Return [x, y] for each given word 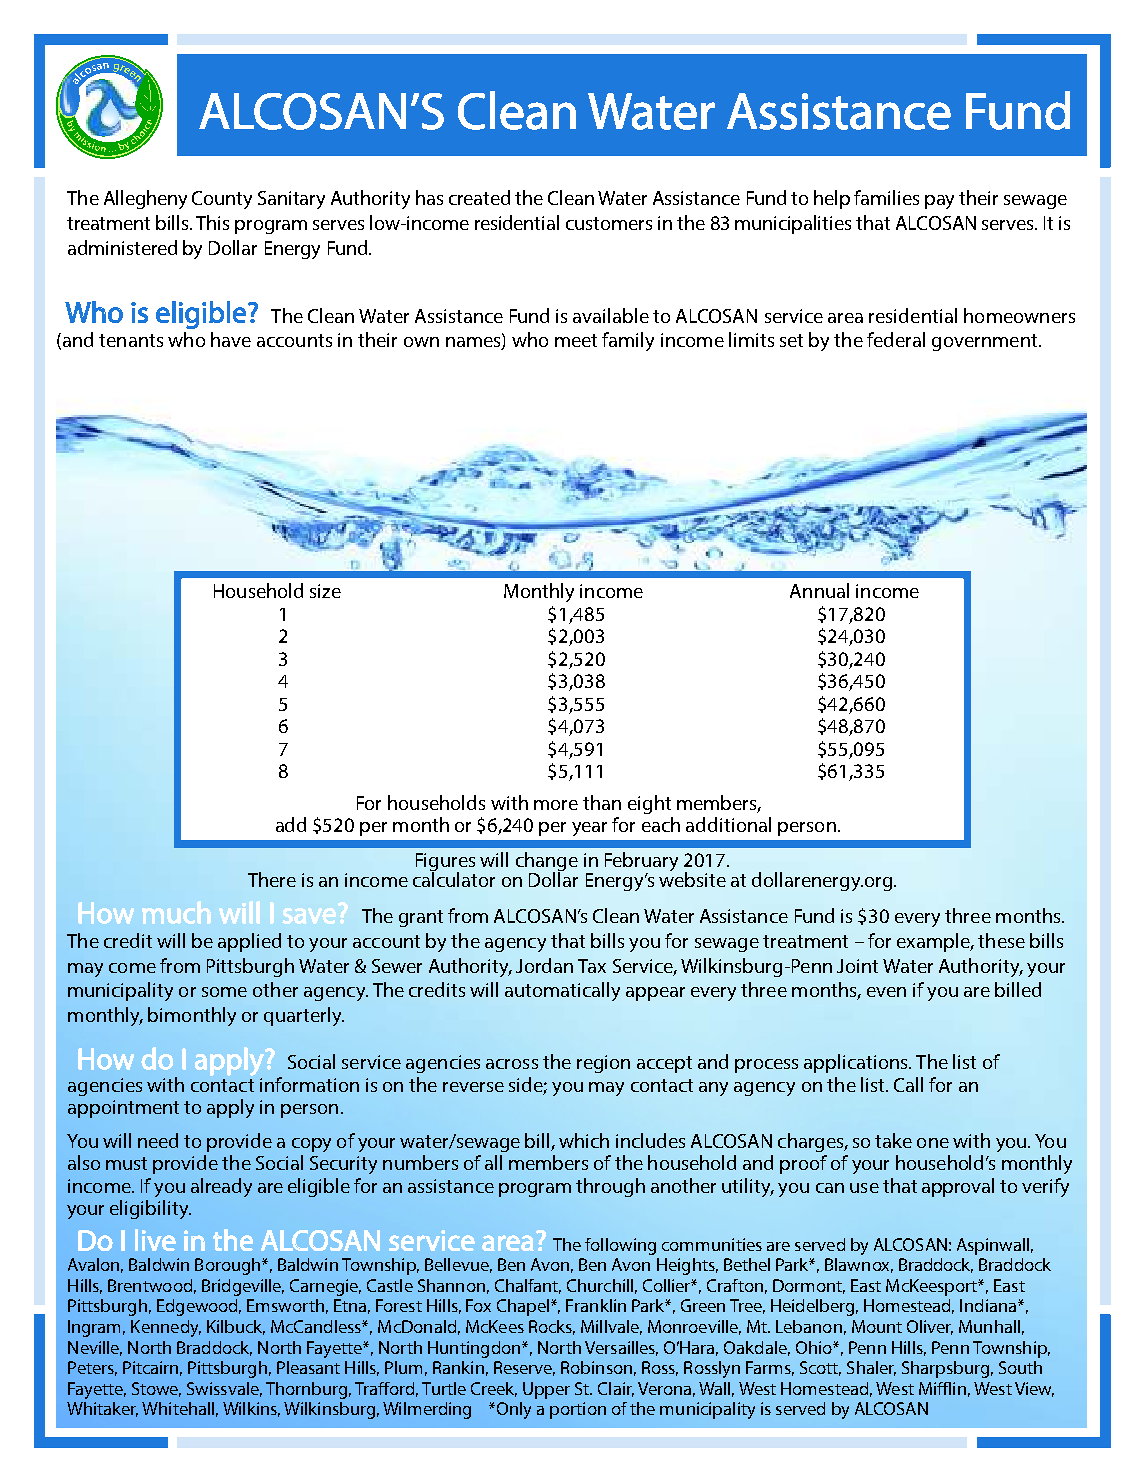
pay [939, 202]
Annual [819, 590]
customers [609, 223]
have [231, 339]
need [158, 1140]
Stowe [156, 1389]
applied [249, 942]
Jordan [544, 965]
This [212, 222]
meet [576, 340]
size [325, 591]
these [1001, 940]
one [933, 1143]
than [602, 802]
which [584, 1140]
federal [896, 339]
